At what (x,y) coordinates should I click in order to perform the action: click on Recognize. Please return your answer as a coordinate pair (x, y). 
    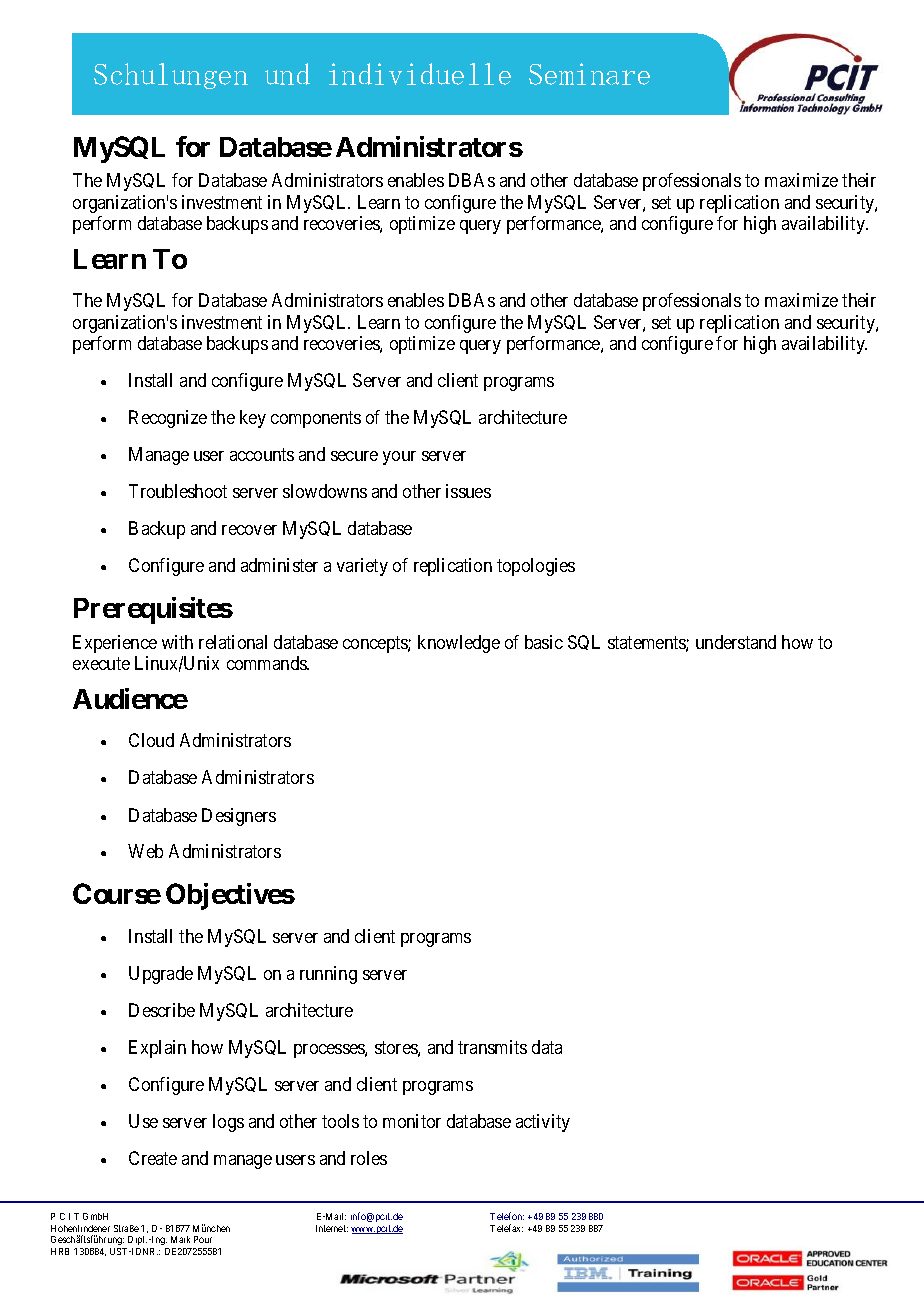
    Looking at the image, I should click on (168, 419).
